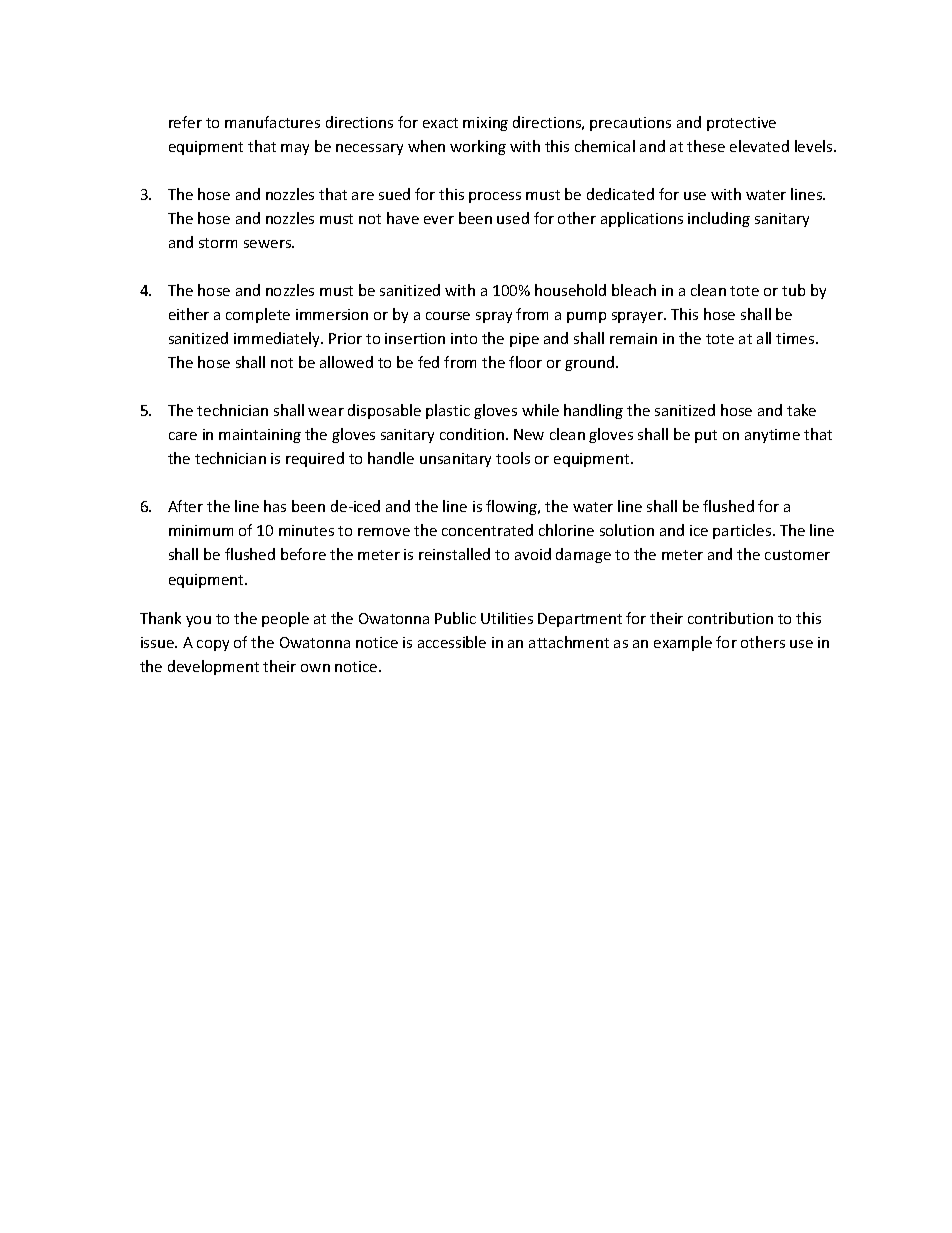  Describe the element at coordinates (326, 412) in the screenshot. I see `wear` at that location.
